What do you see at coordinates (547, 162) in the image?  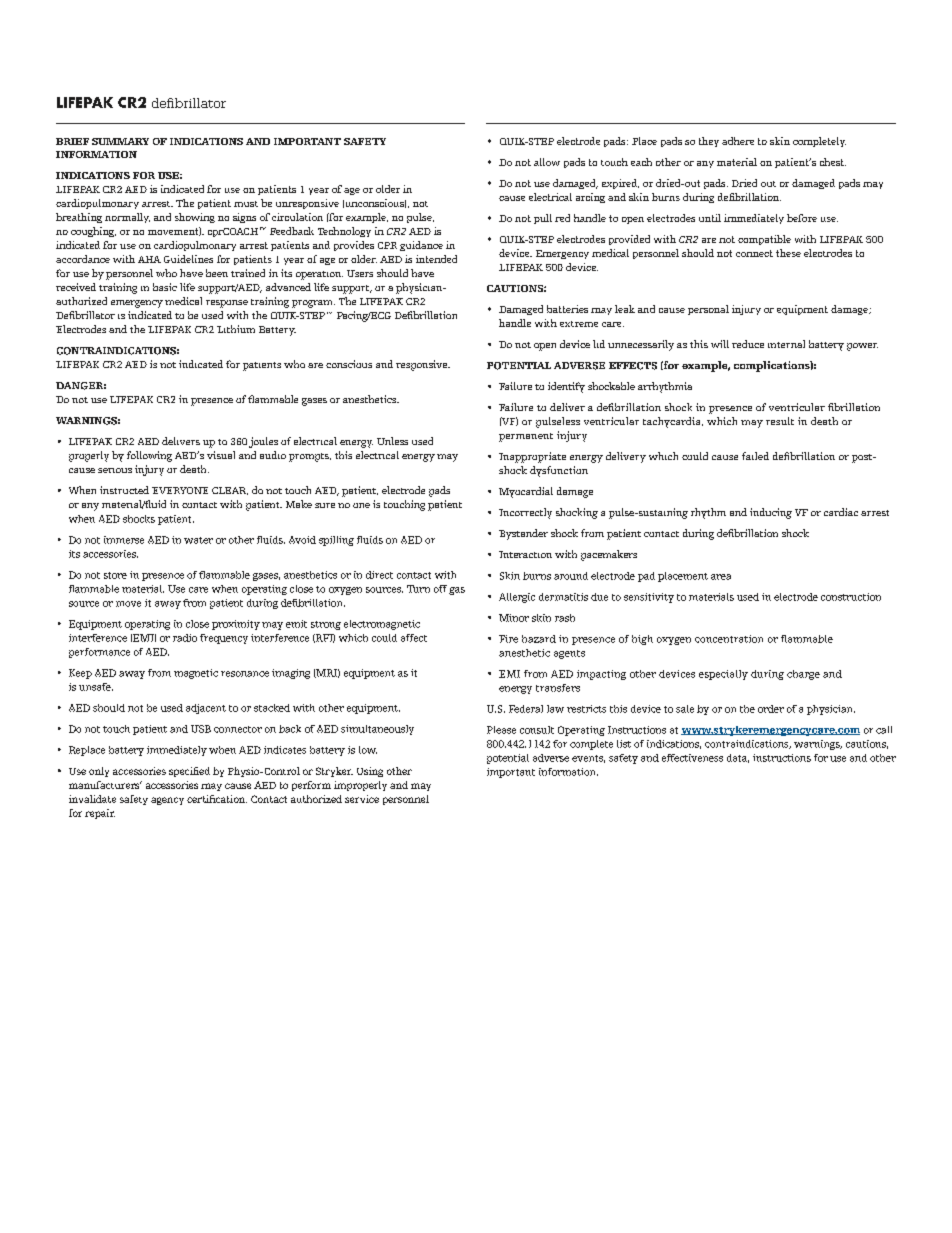 I see `allow` at bounding box center [547, 162].
